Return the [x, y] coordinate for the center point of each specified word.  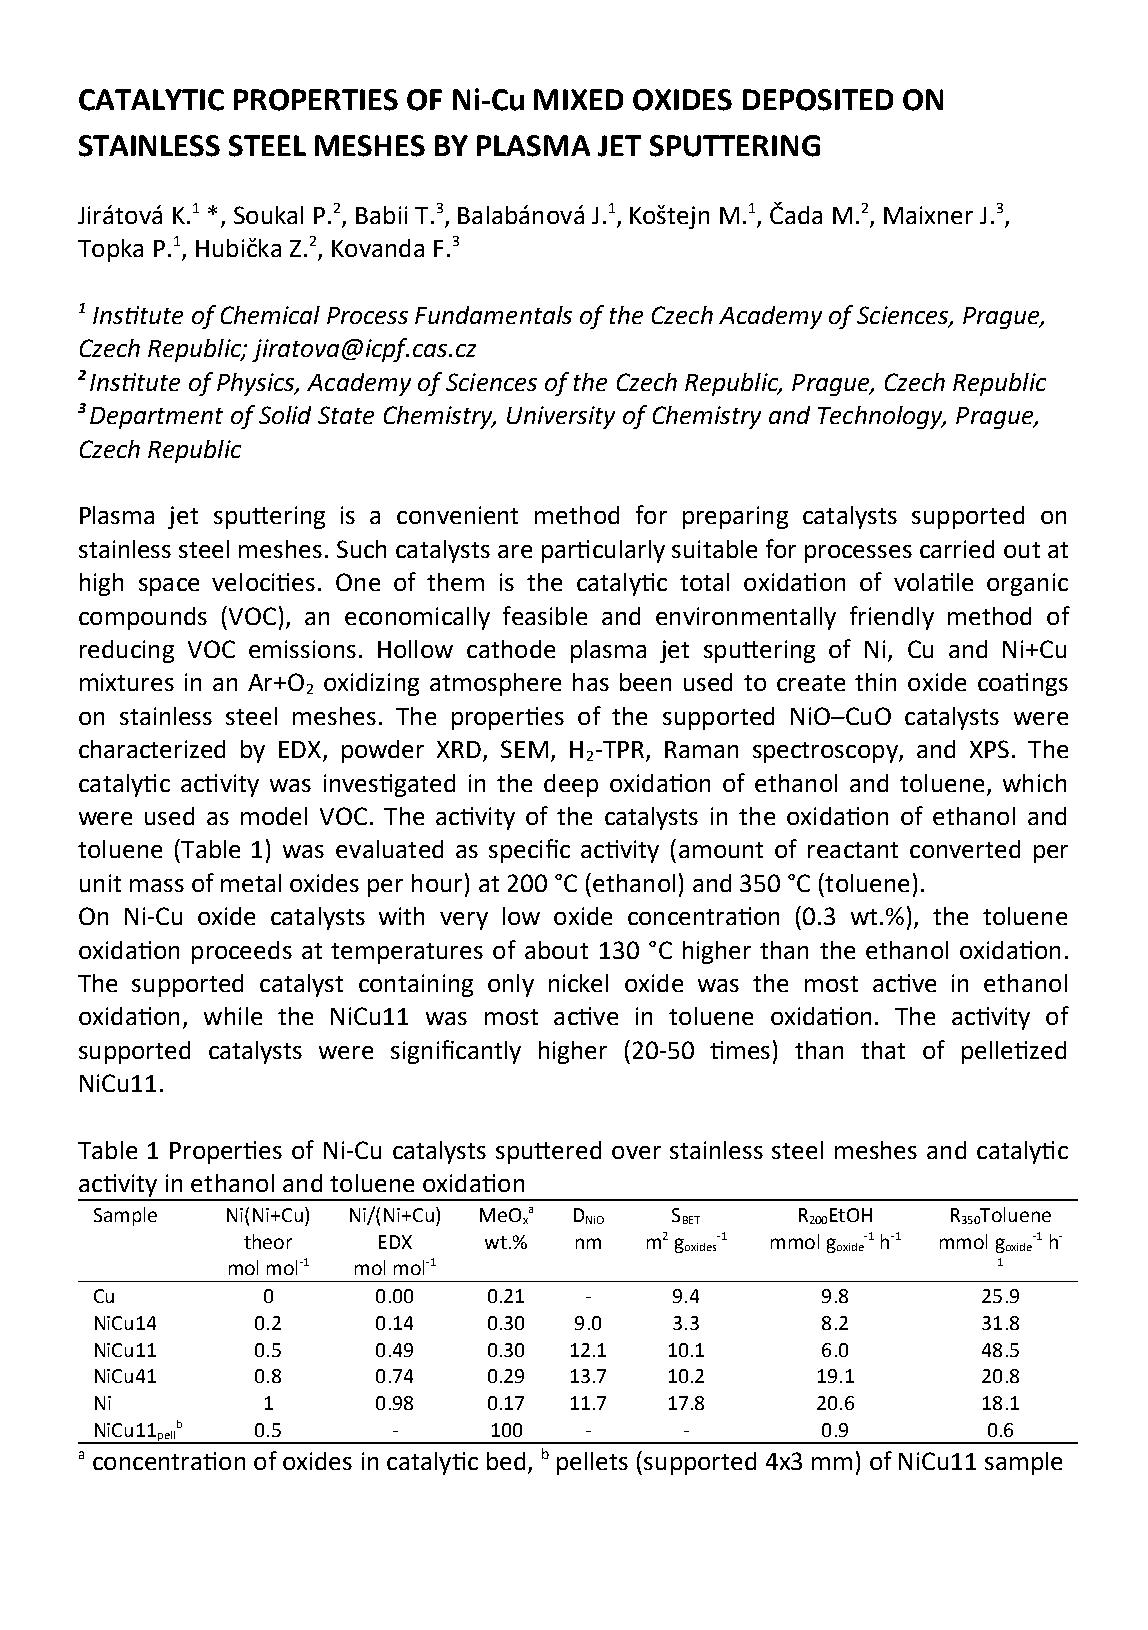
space [169, 587]
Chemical [270, 315]
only [511, 985]
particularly [603, 551]
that [883, 1050]
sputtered [548, 1152]
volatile [933, 582]
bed [506, 1461]
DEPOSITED [818, 100]
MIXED [578, 99]
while [233, 1016]
